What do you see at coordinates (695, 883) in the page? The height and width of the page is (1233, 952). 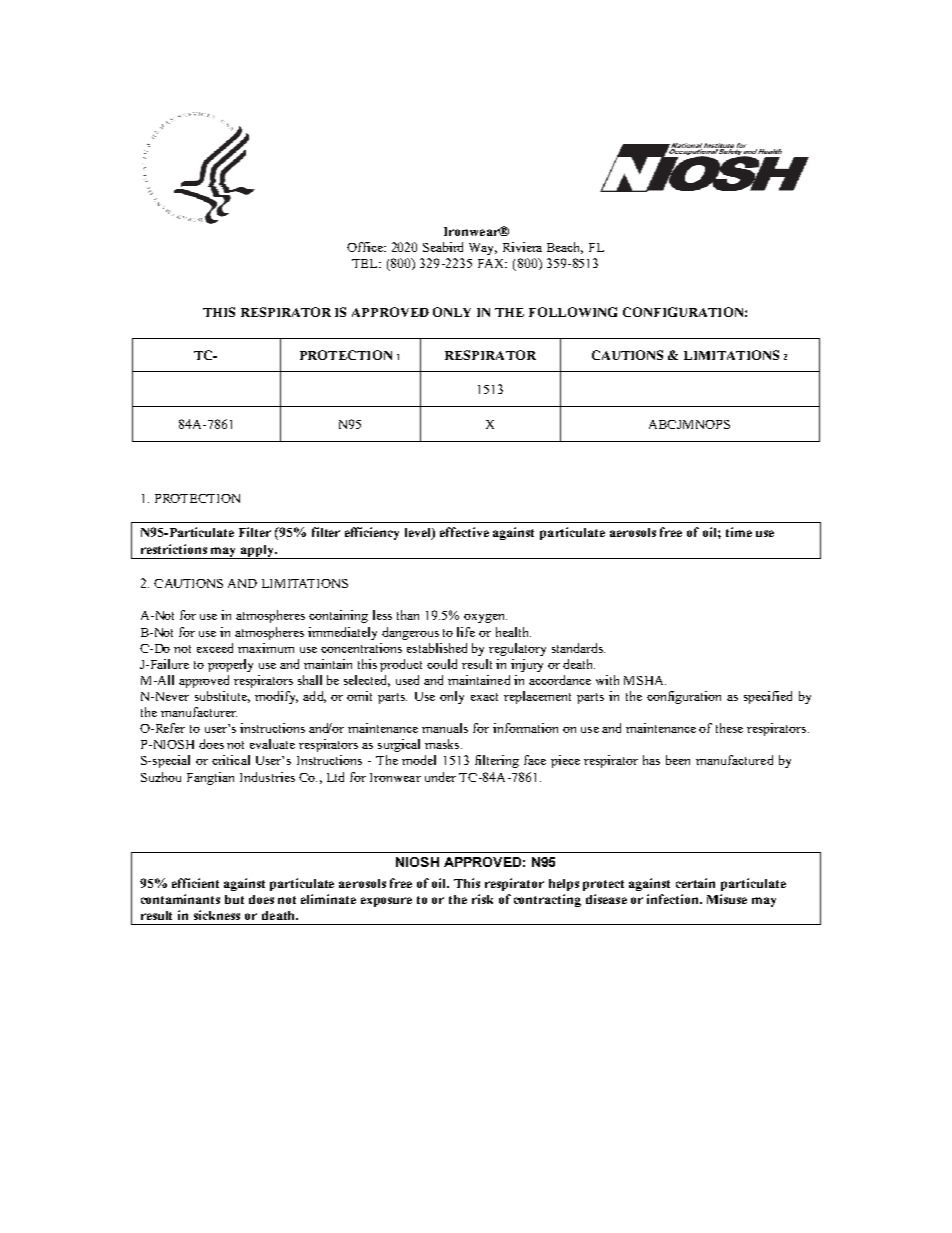 I see `certain` at bounding box center [695, 883].
